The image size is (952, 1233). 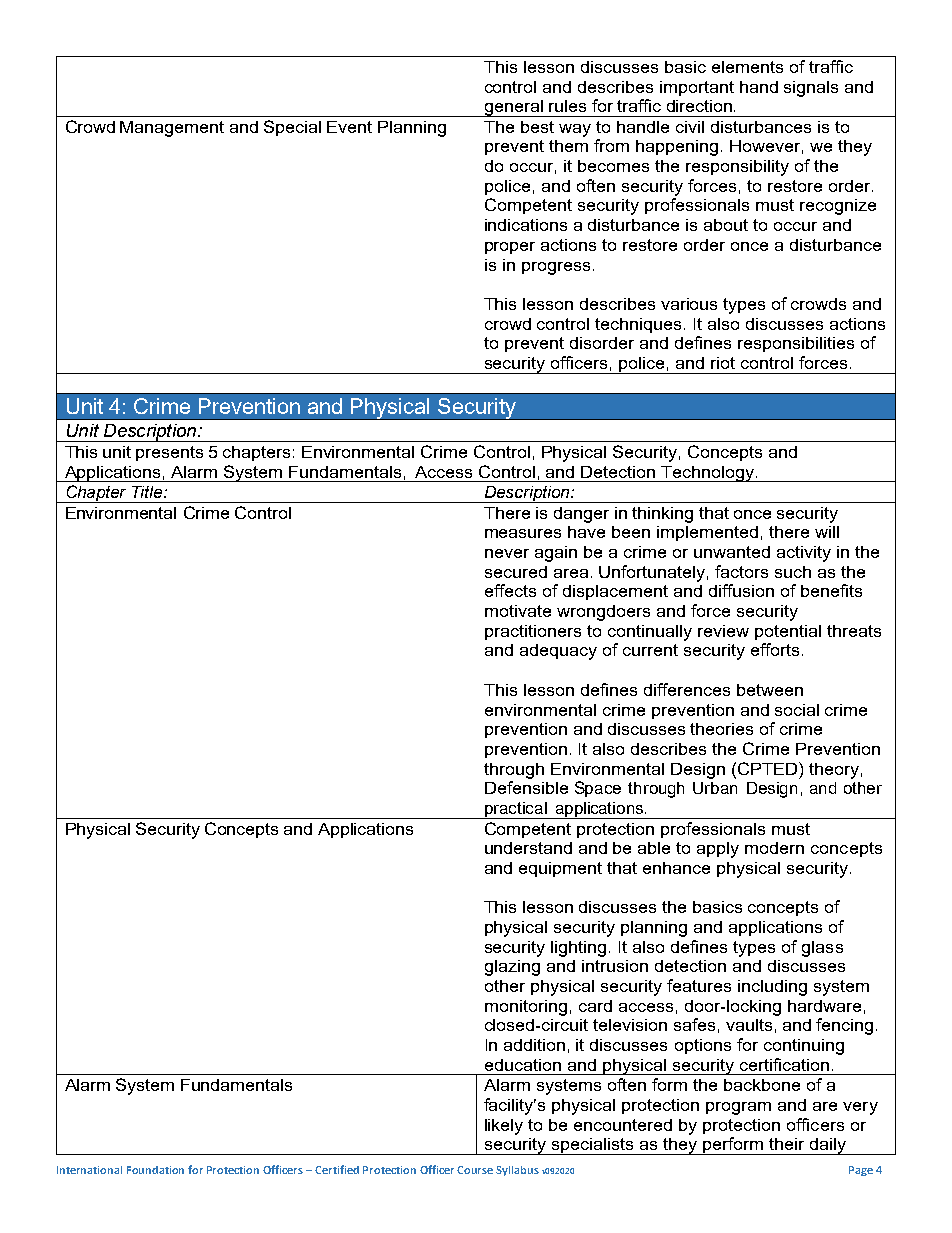 What do you see at coordinates (155, 1170) in the document?
I see `Foundation` at bounding box center [155, 1170].
